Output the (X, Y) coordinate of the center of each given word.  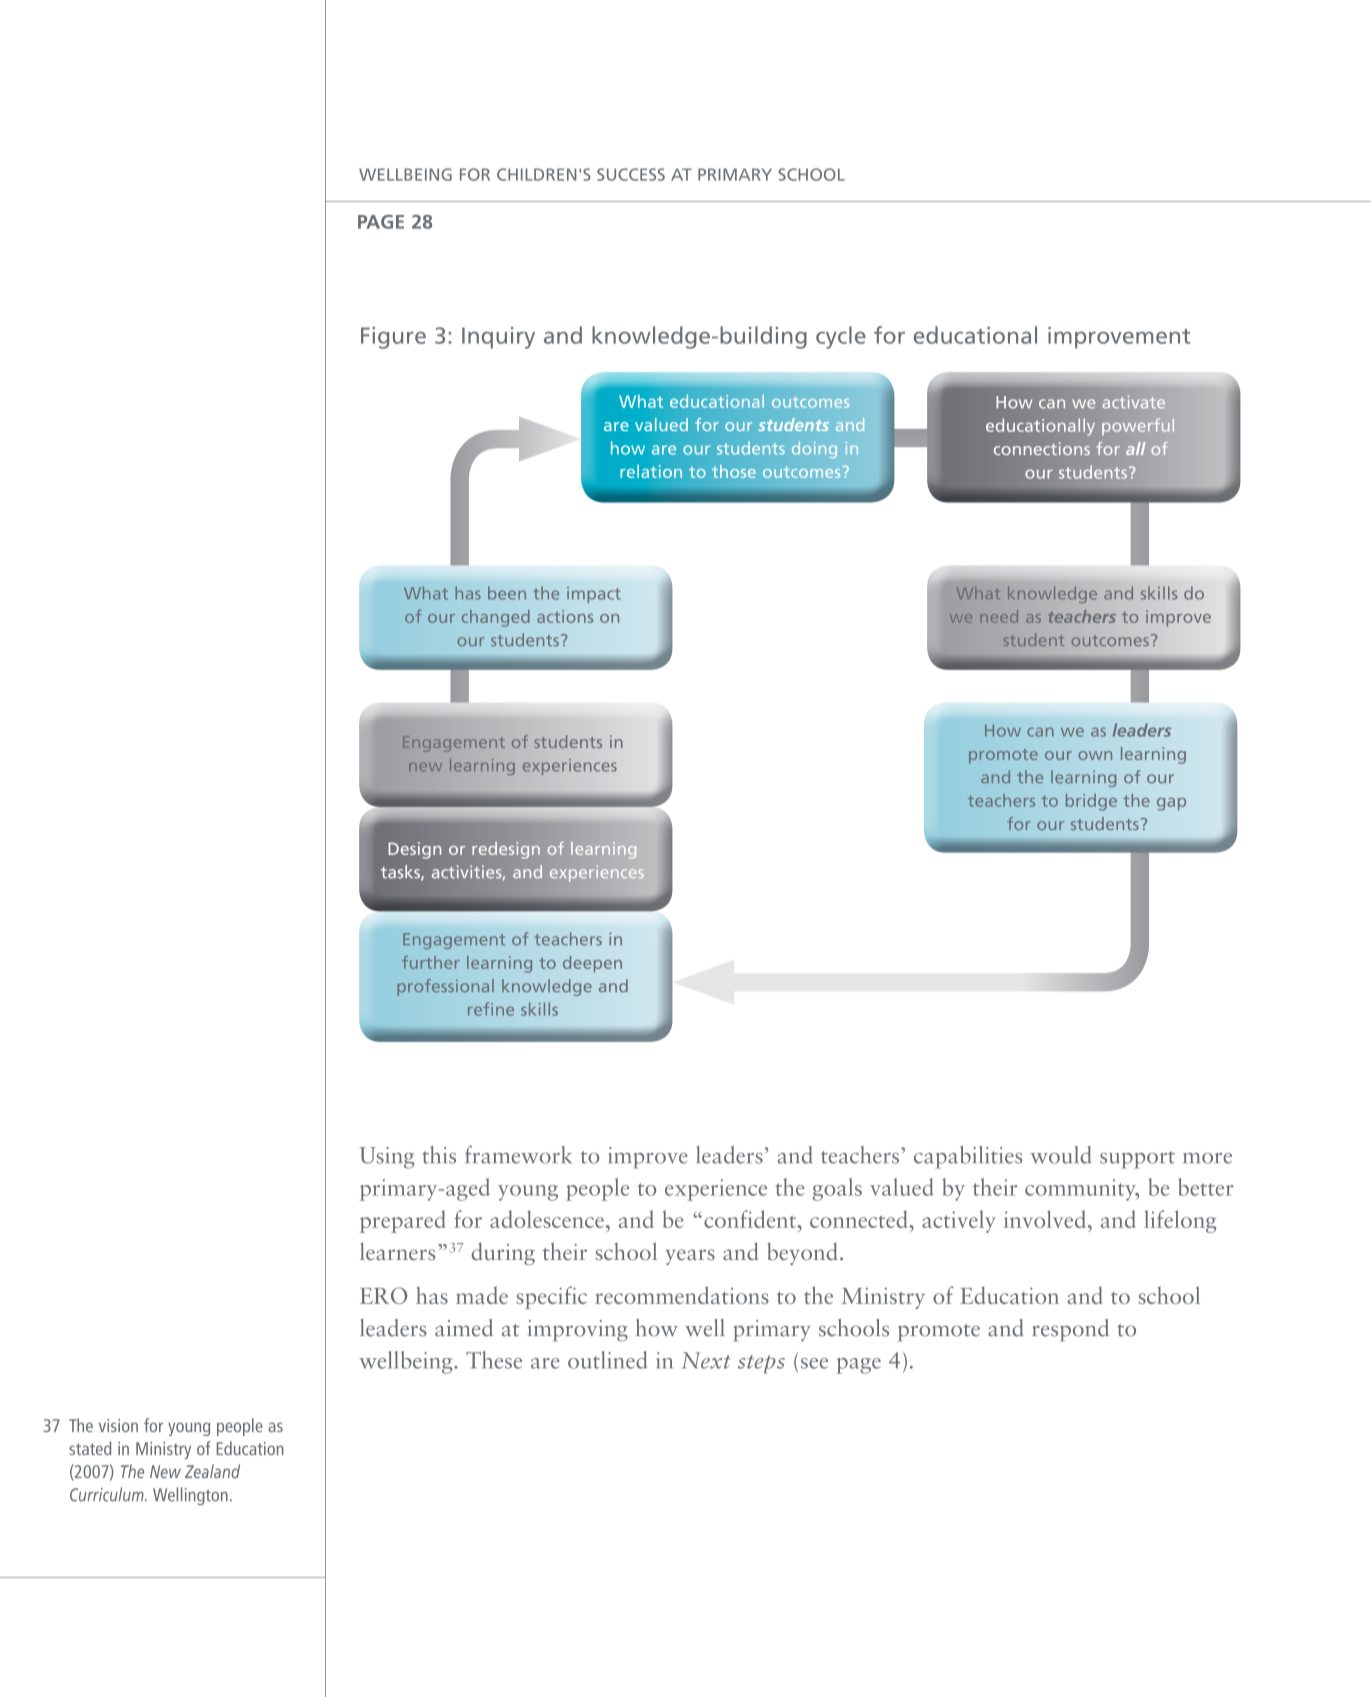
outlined (608, 1360)
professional (445, 987)
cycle (841, 337)
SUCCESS (631, 174)
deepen (592, 964)
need (999, 616)
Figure (393, 338)
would (1061, 1155)
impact (594, 595)
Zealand (212, 1471)
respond (1070, 1330)
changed (496, 618)
